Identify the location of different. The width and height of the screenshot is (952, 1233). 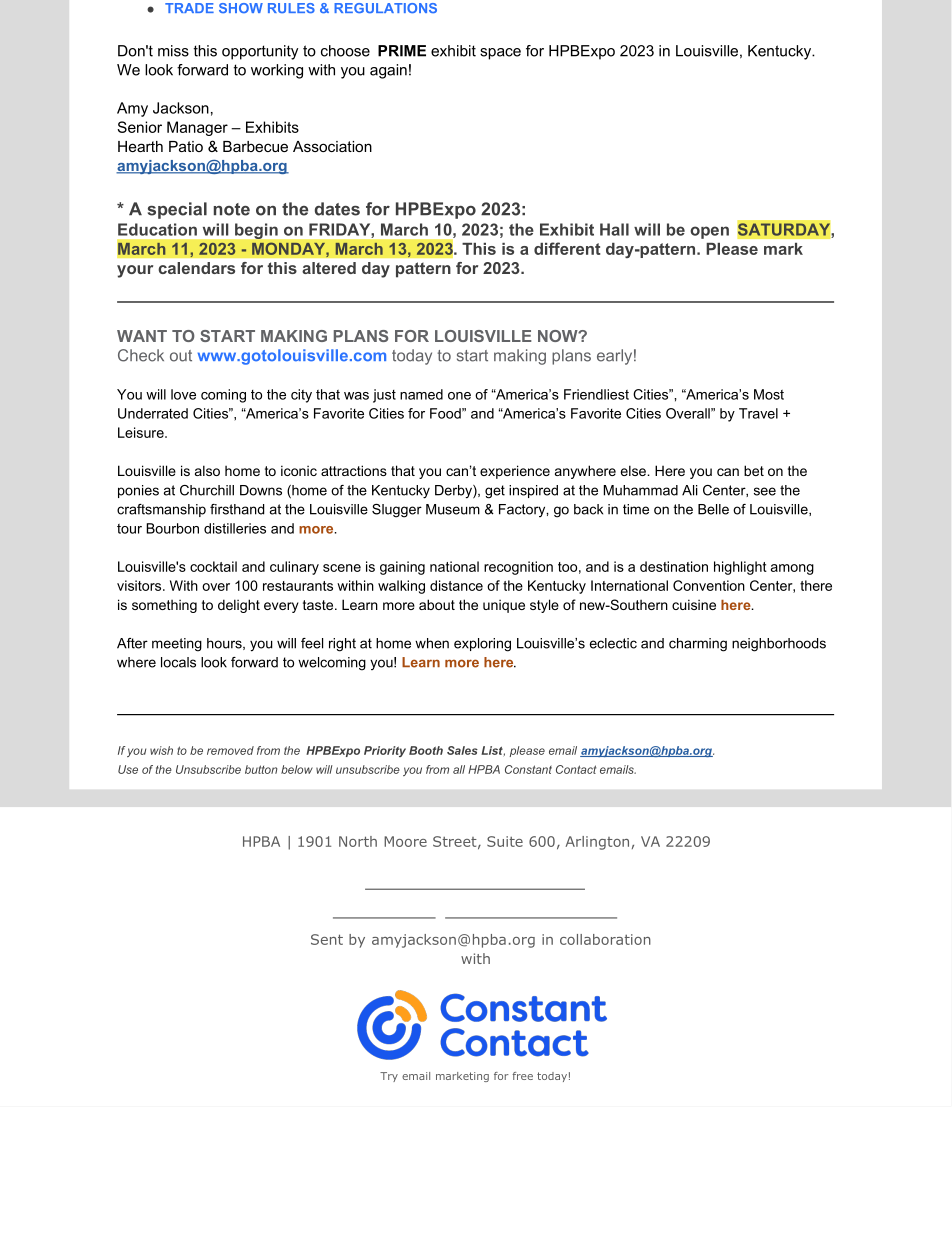
(567, 248).
